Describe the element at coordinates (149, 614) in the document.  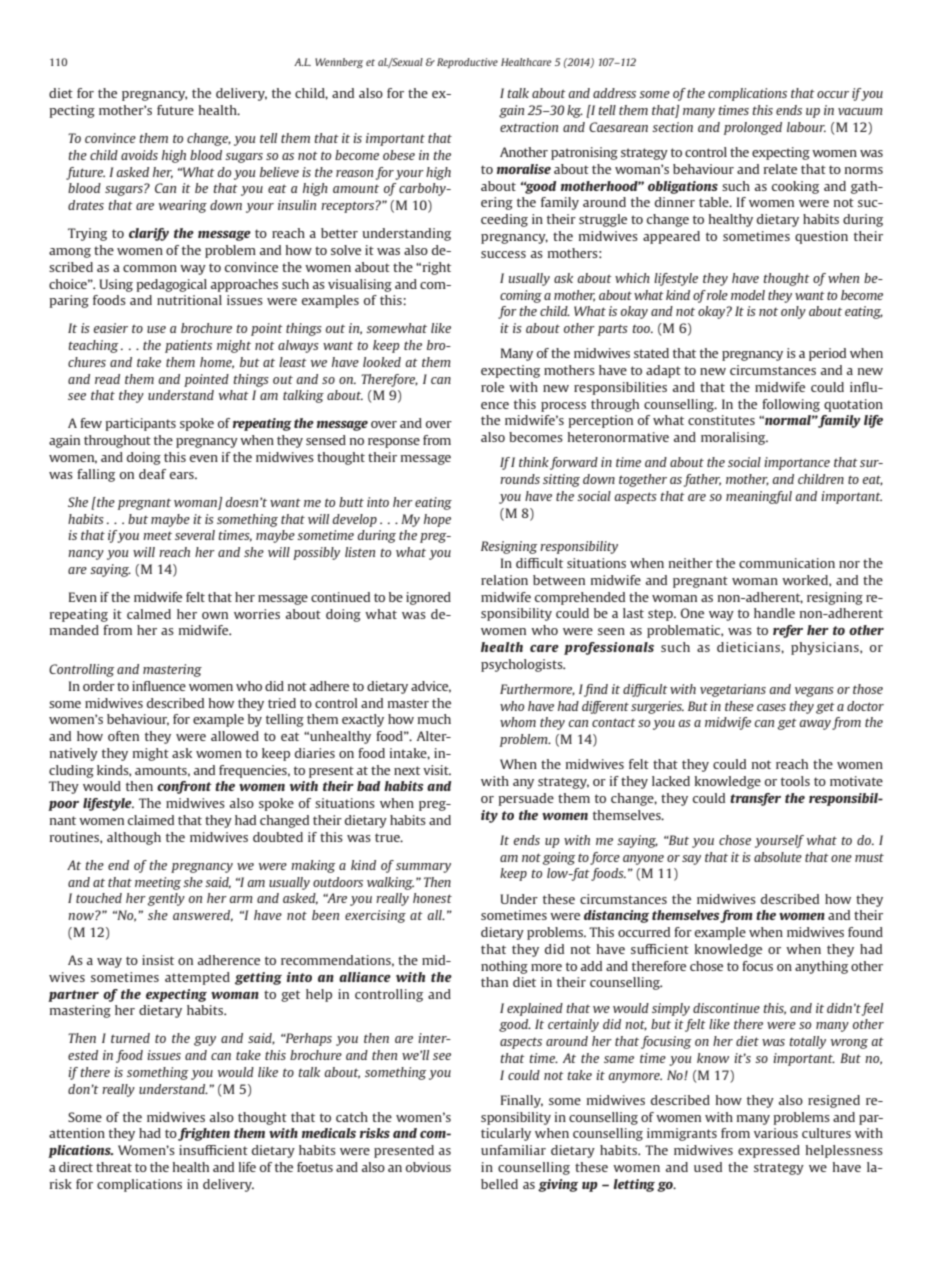
I see `calmed` at that location.
